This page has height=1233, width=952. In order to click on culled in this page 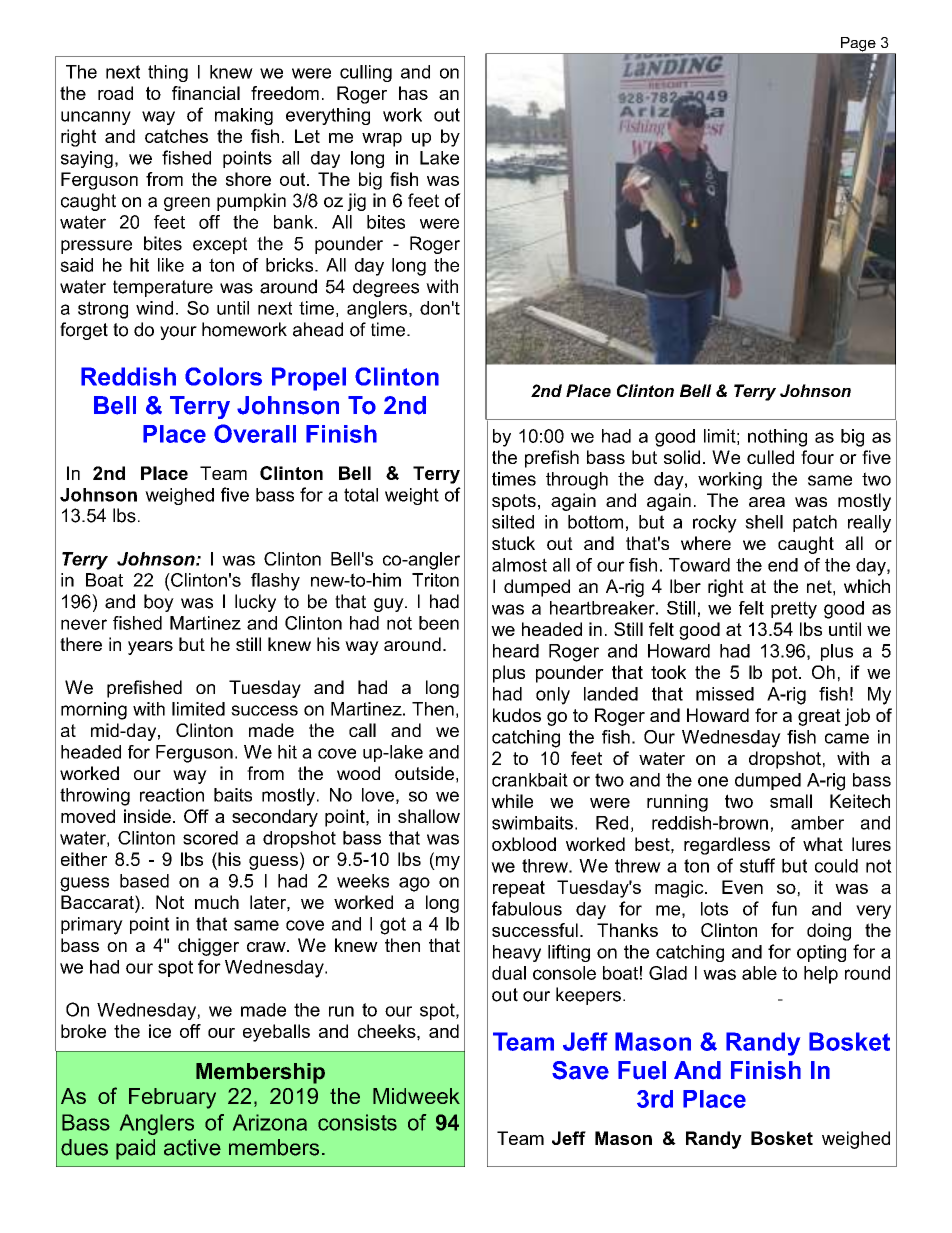, I will do `click(770, 457)`.
